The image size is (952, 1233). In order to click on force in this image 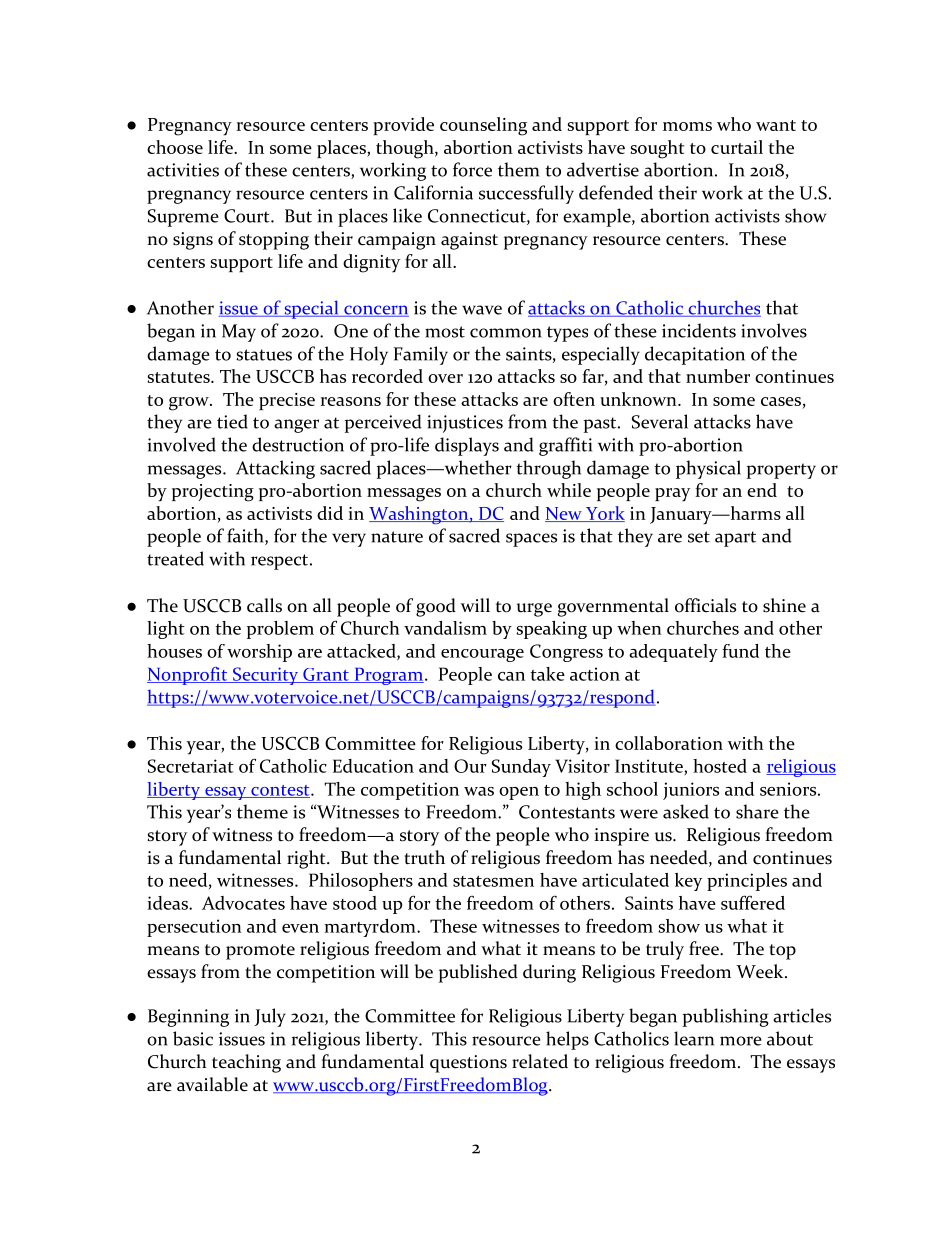, I will do `click(472, 169)`.
